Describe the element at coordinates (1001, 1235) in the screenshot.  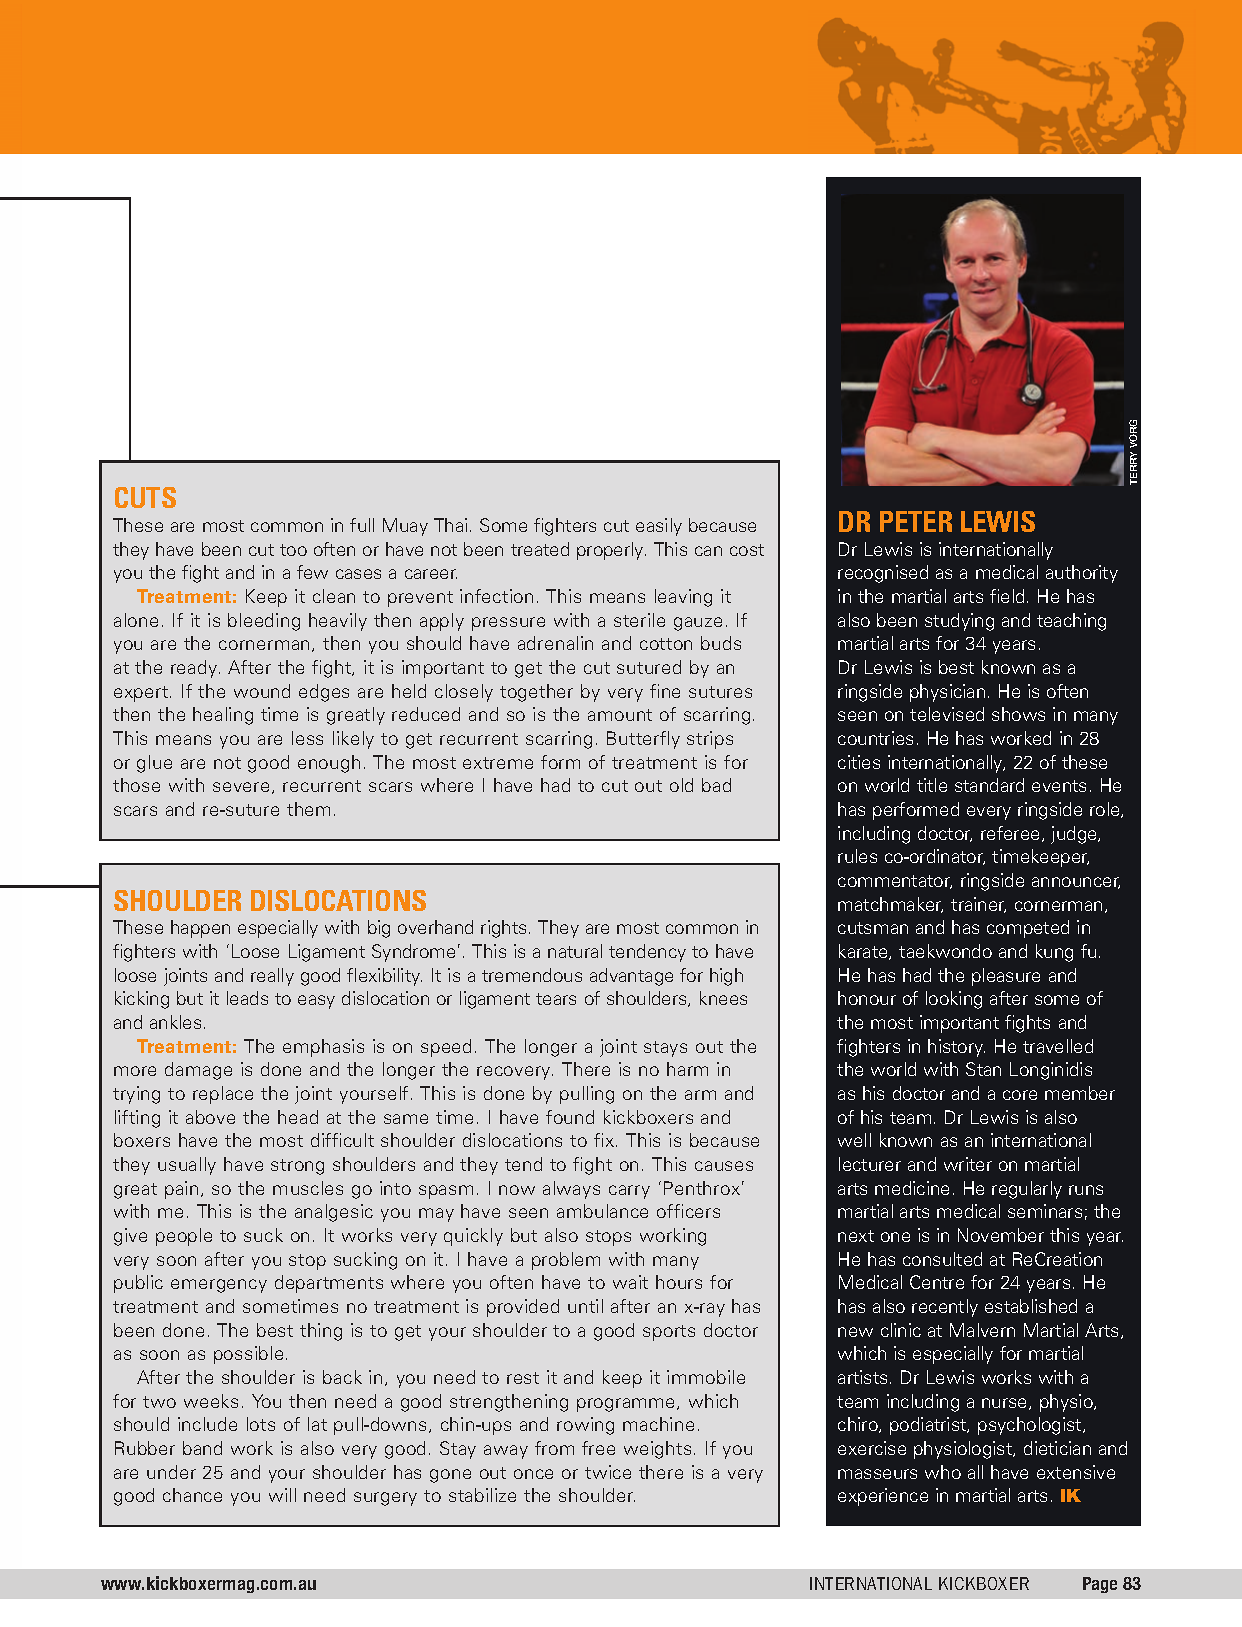
I see `November` at that location.
